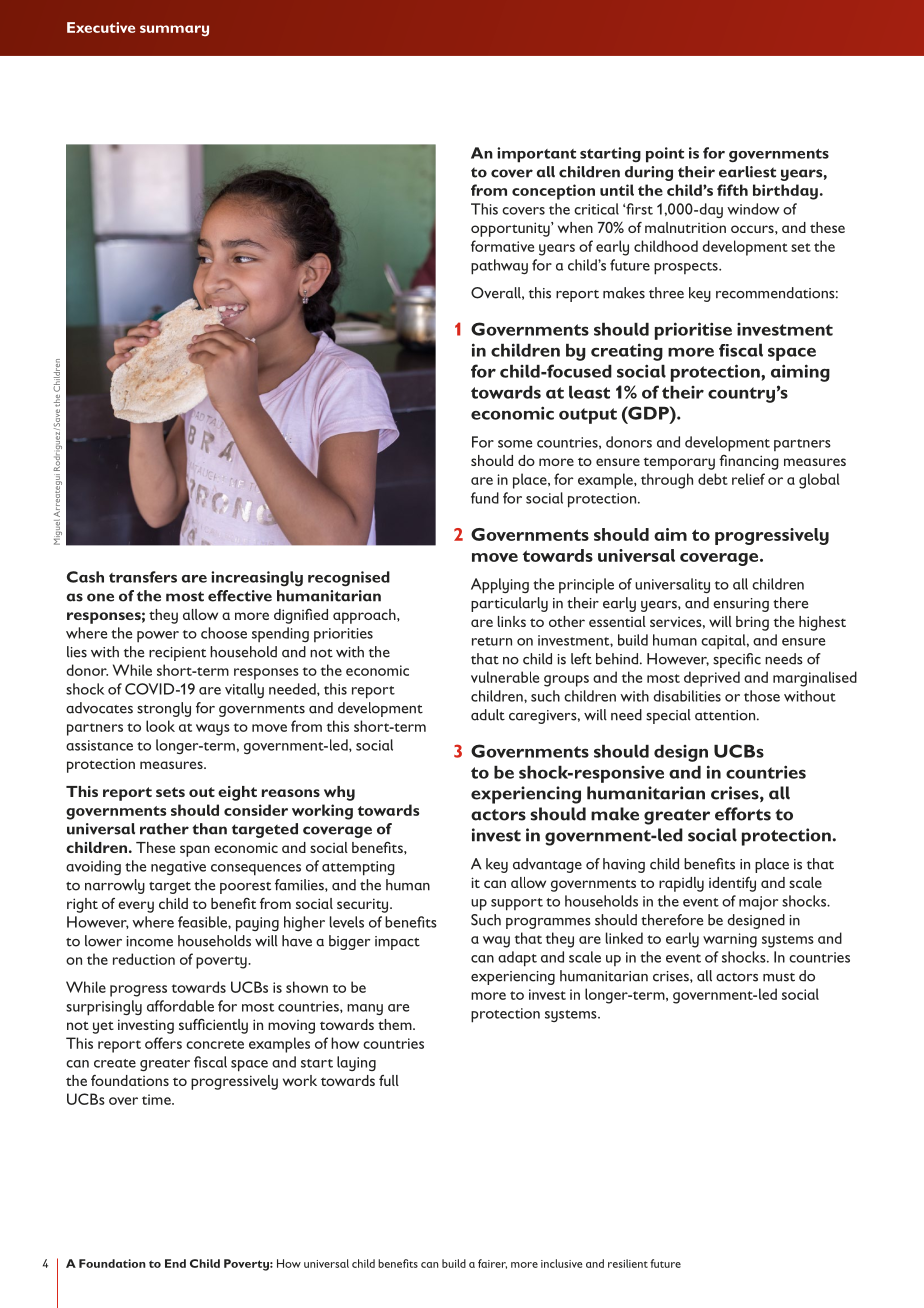 This screenshot has width=924, height=1308. What do you see at coordinates (177, 654) in the screenshot?
I see `recipient` at bounding box center [177, 654].
